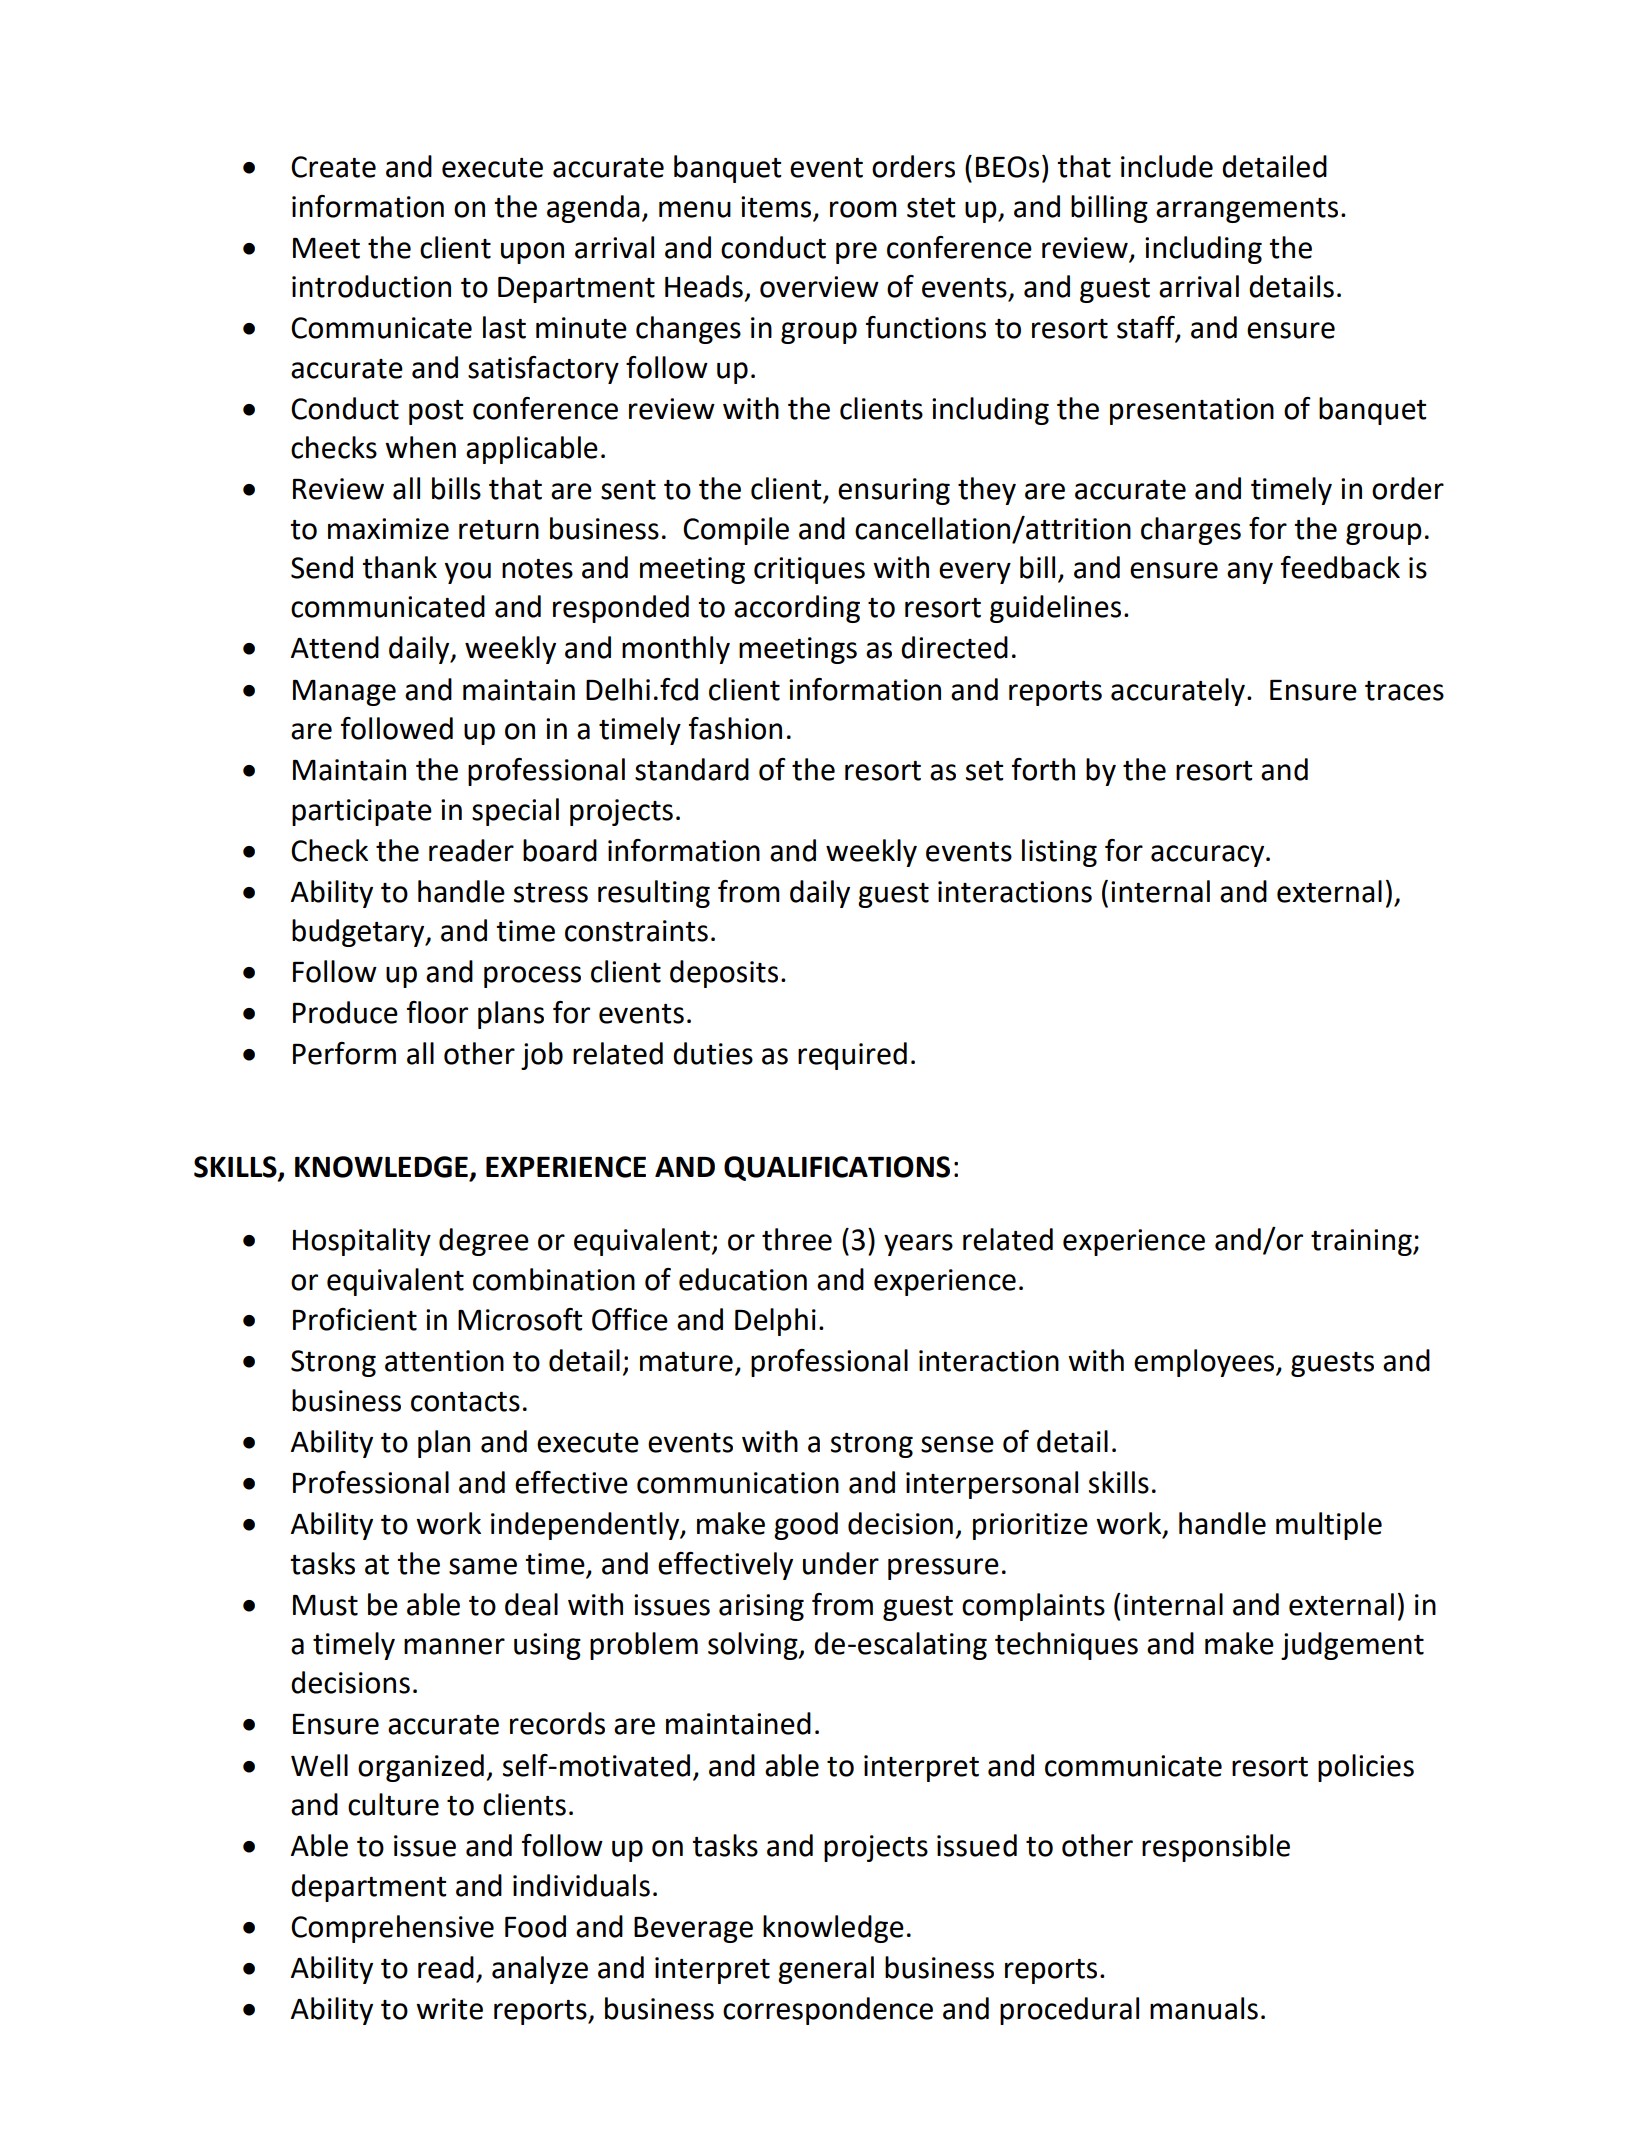  I want to click on upon, so click(532, 253).
